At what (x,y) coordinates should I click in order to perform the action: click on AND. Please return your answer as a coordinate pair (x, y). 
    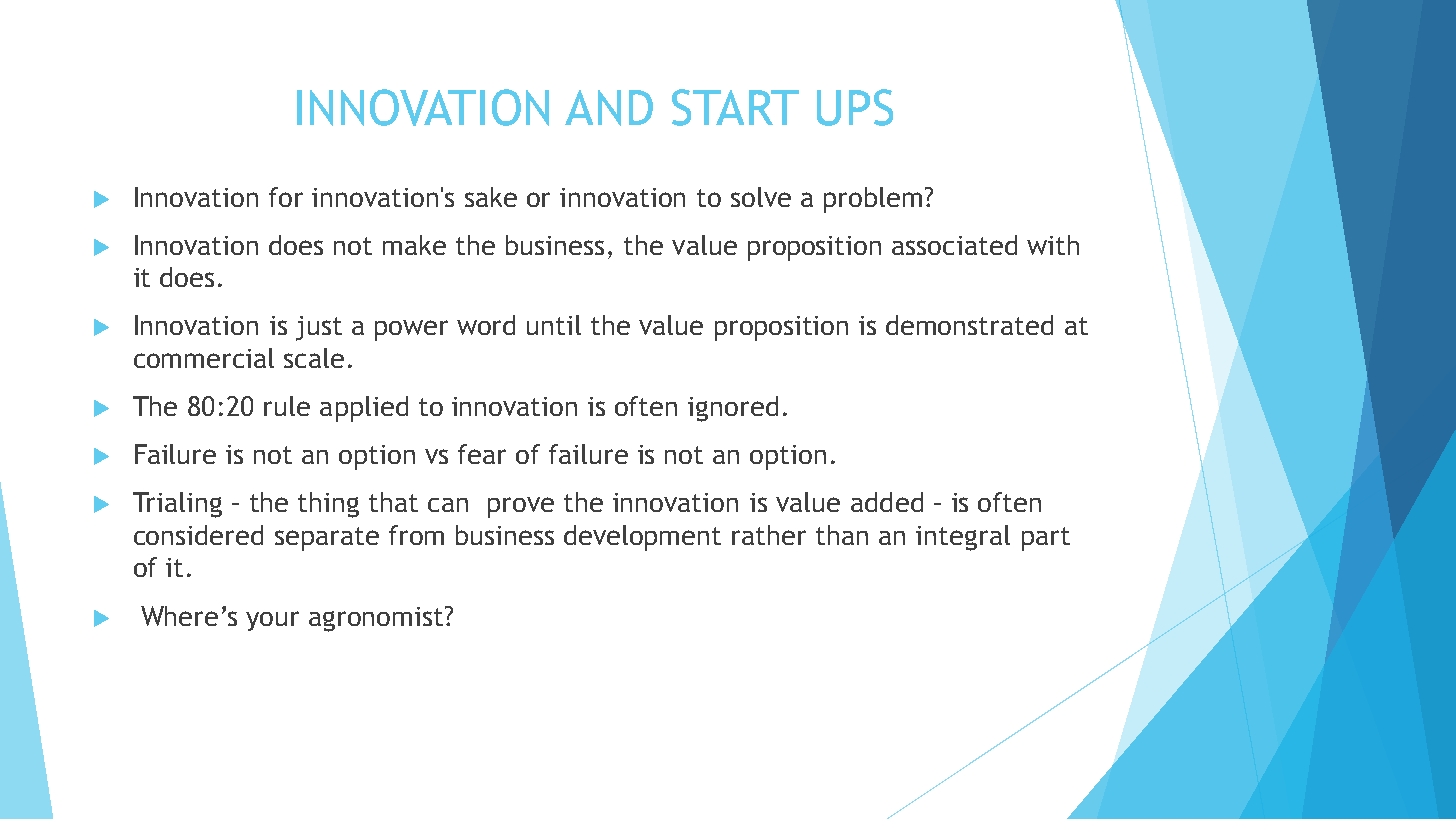
    Looking at the image, I should click on (609, 108).
